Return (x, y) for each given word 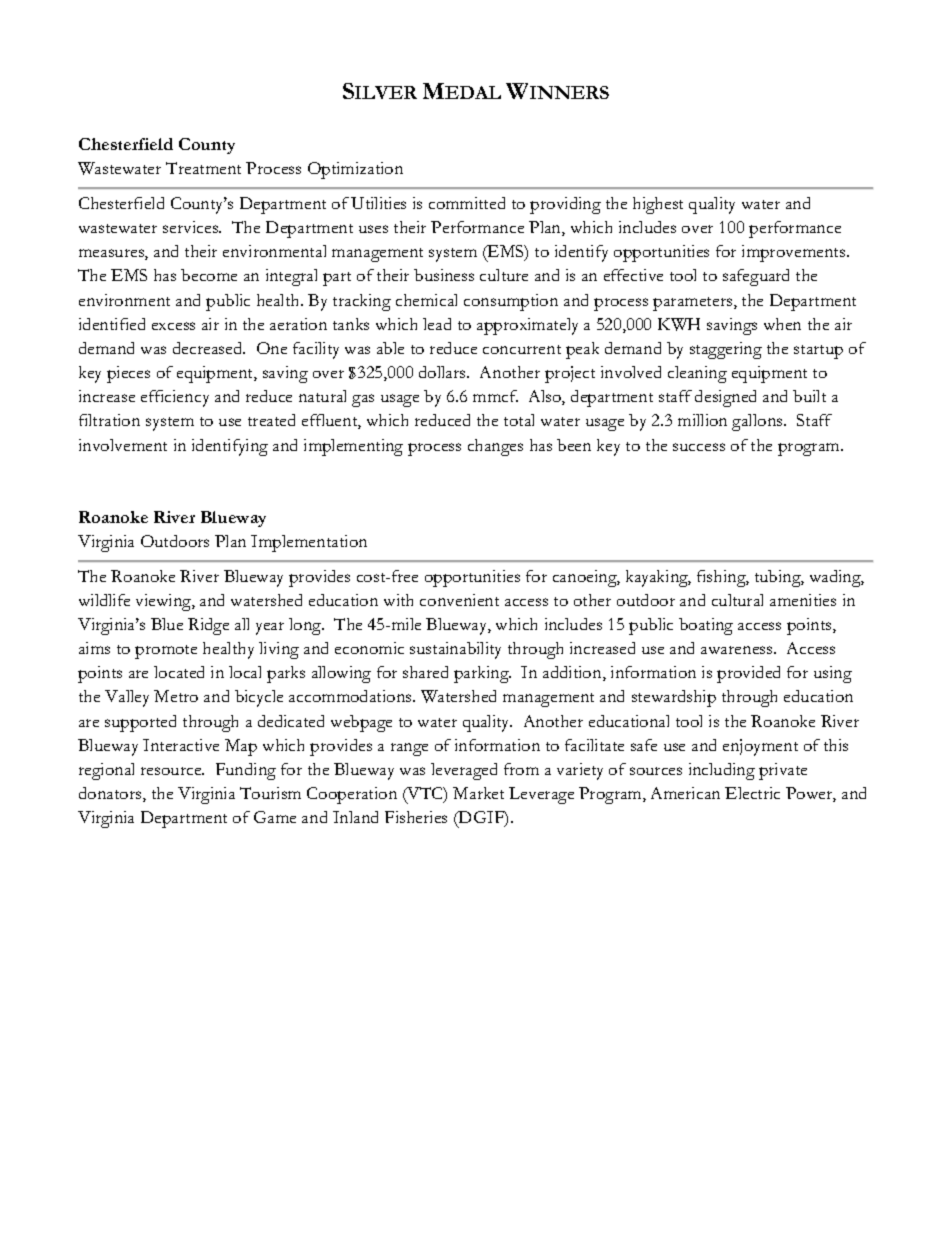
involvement (123, 445)
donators (111, 794)
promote (166, 652)
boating (706, 626)
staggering (726, 350)
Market (478, 793)
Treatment (203, 168)
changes (495, 447)
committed (467, 203)
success (699, 447)
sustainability (455, 650)
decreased (209, 348)
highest (658, 205)
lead (437, 324)
